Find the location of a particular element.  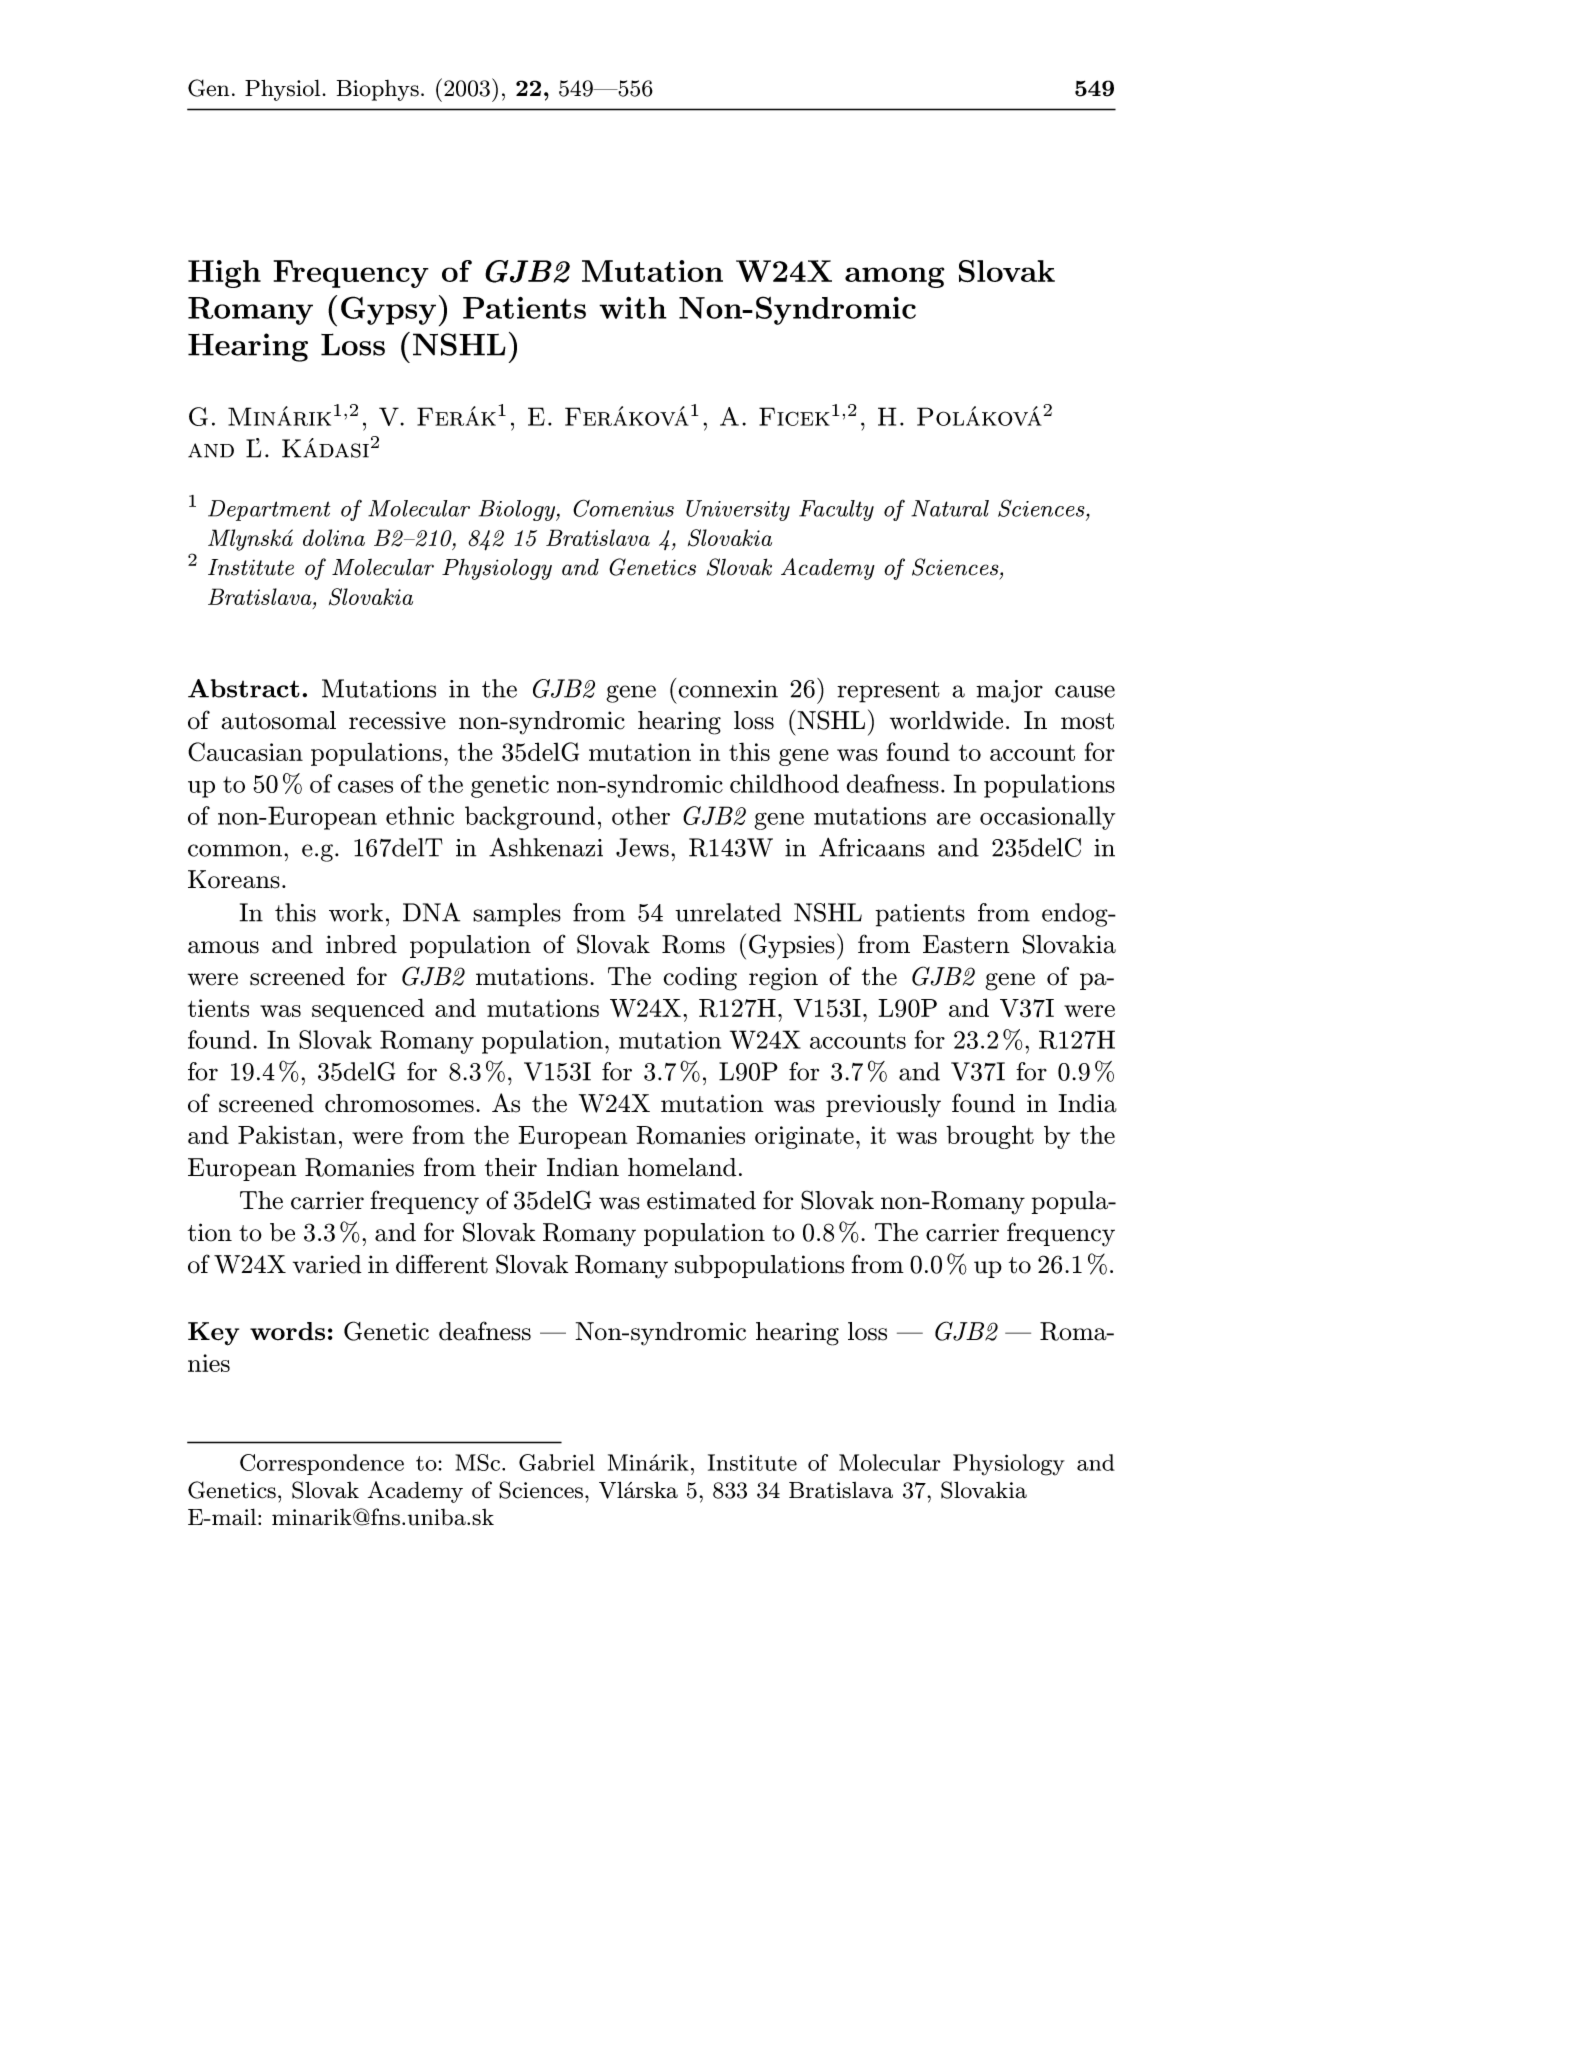

Biophys is located at coordinates (378, 90).
